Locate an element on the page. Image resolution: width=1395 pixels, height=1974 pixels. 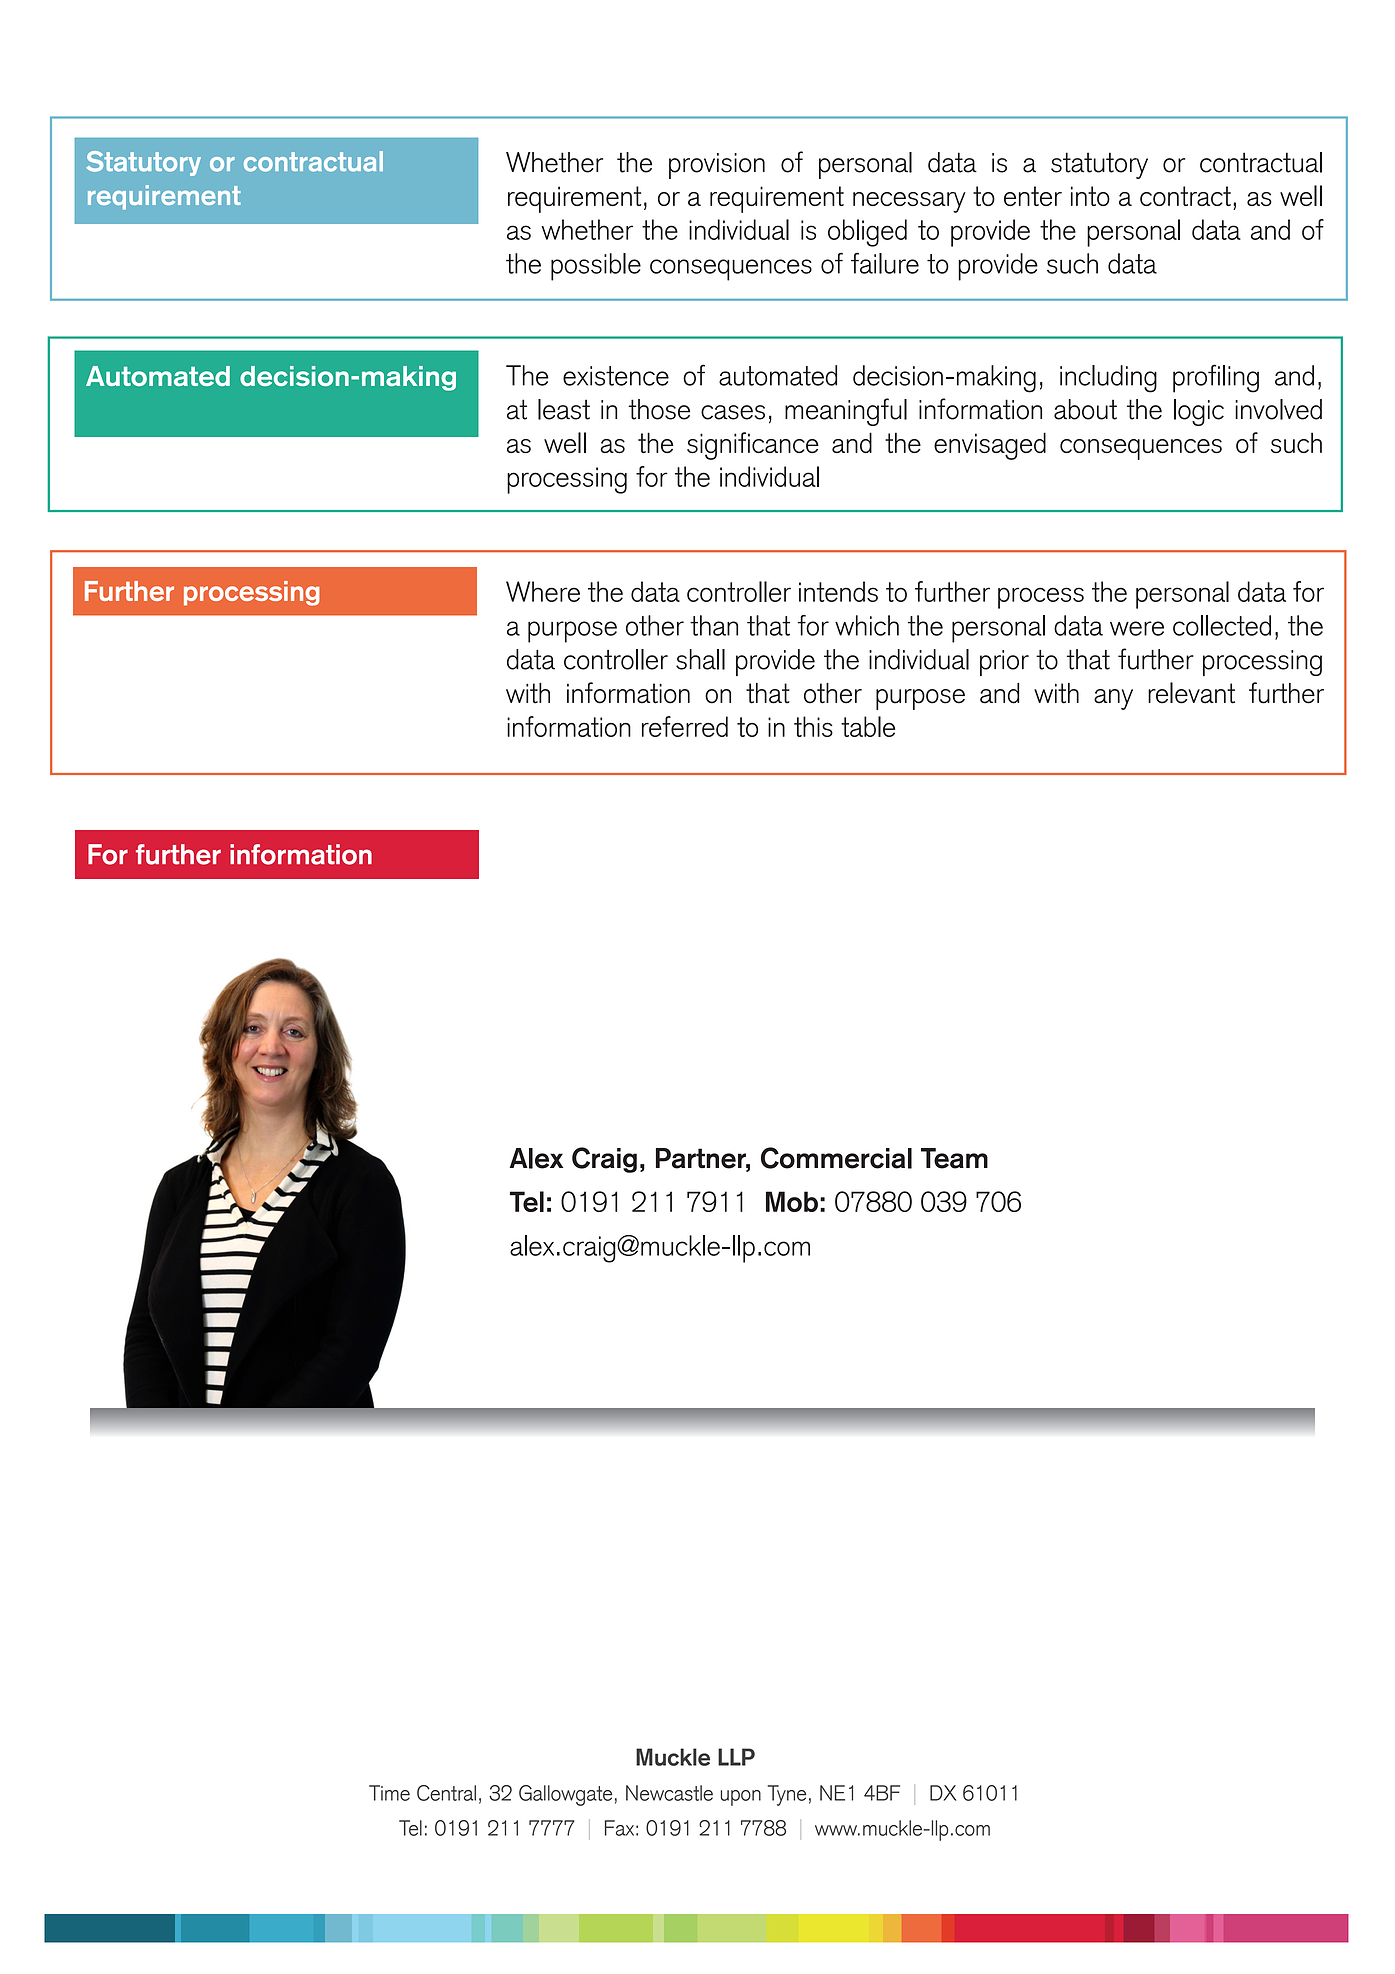
intends is located at coordinates (838, 591).
